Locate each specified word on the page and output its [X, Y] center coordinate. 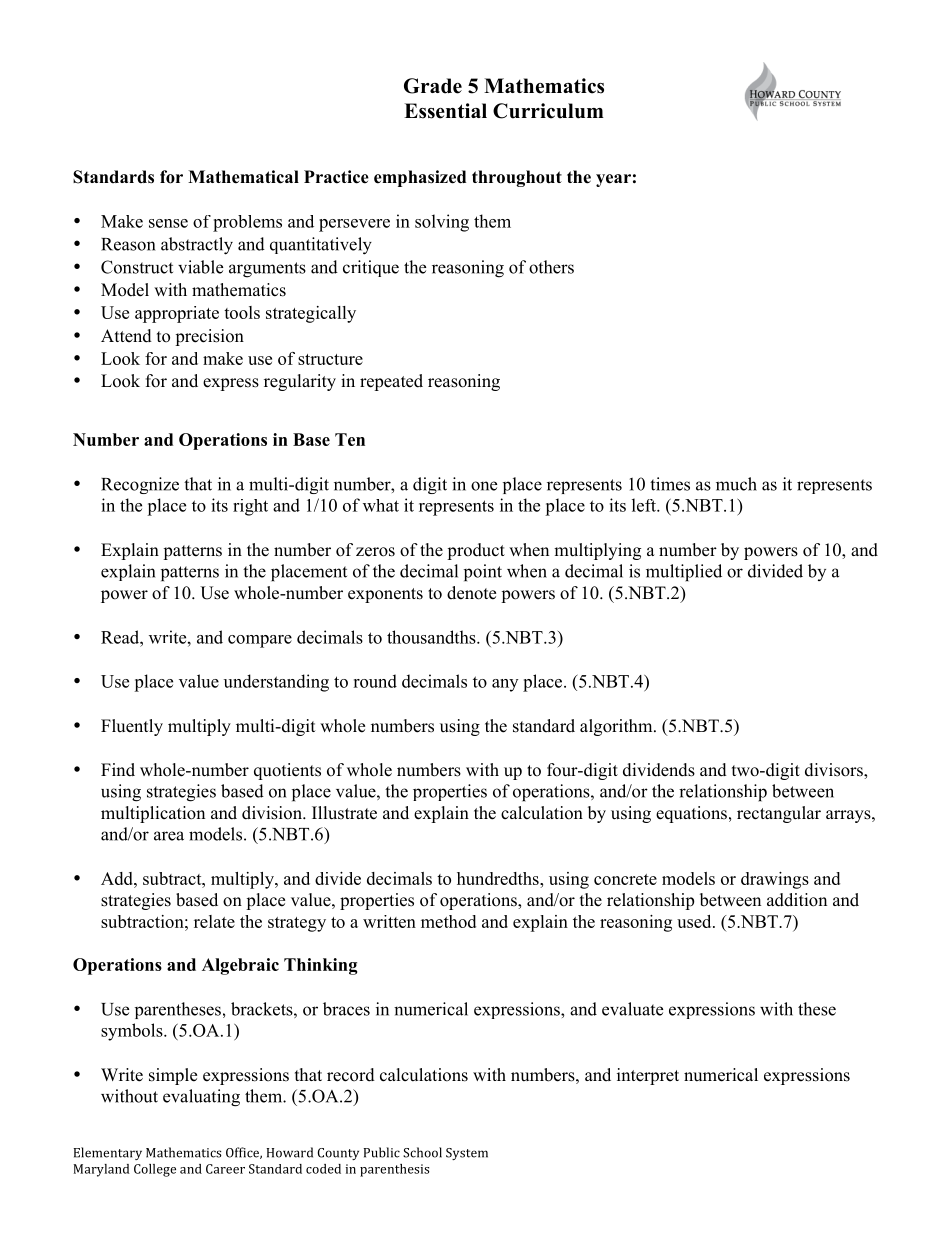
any [505, 685]
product [476, 551]
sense [168, 223]
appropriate [177, 314]
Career [225, 1169]
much [736, 484]
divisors [835, 771]
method [448, 921]
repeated [391, 382]
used [695, 921]
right [250, 507]
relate [214, 921]
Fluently [132, 727]
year [613, 180]
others [551, 267]
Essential [445, 111]
